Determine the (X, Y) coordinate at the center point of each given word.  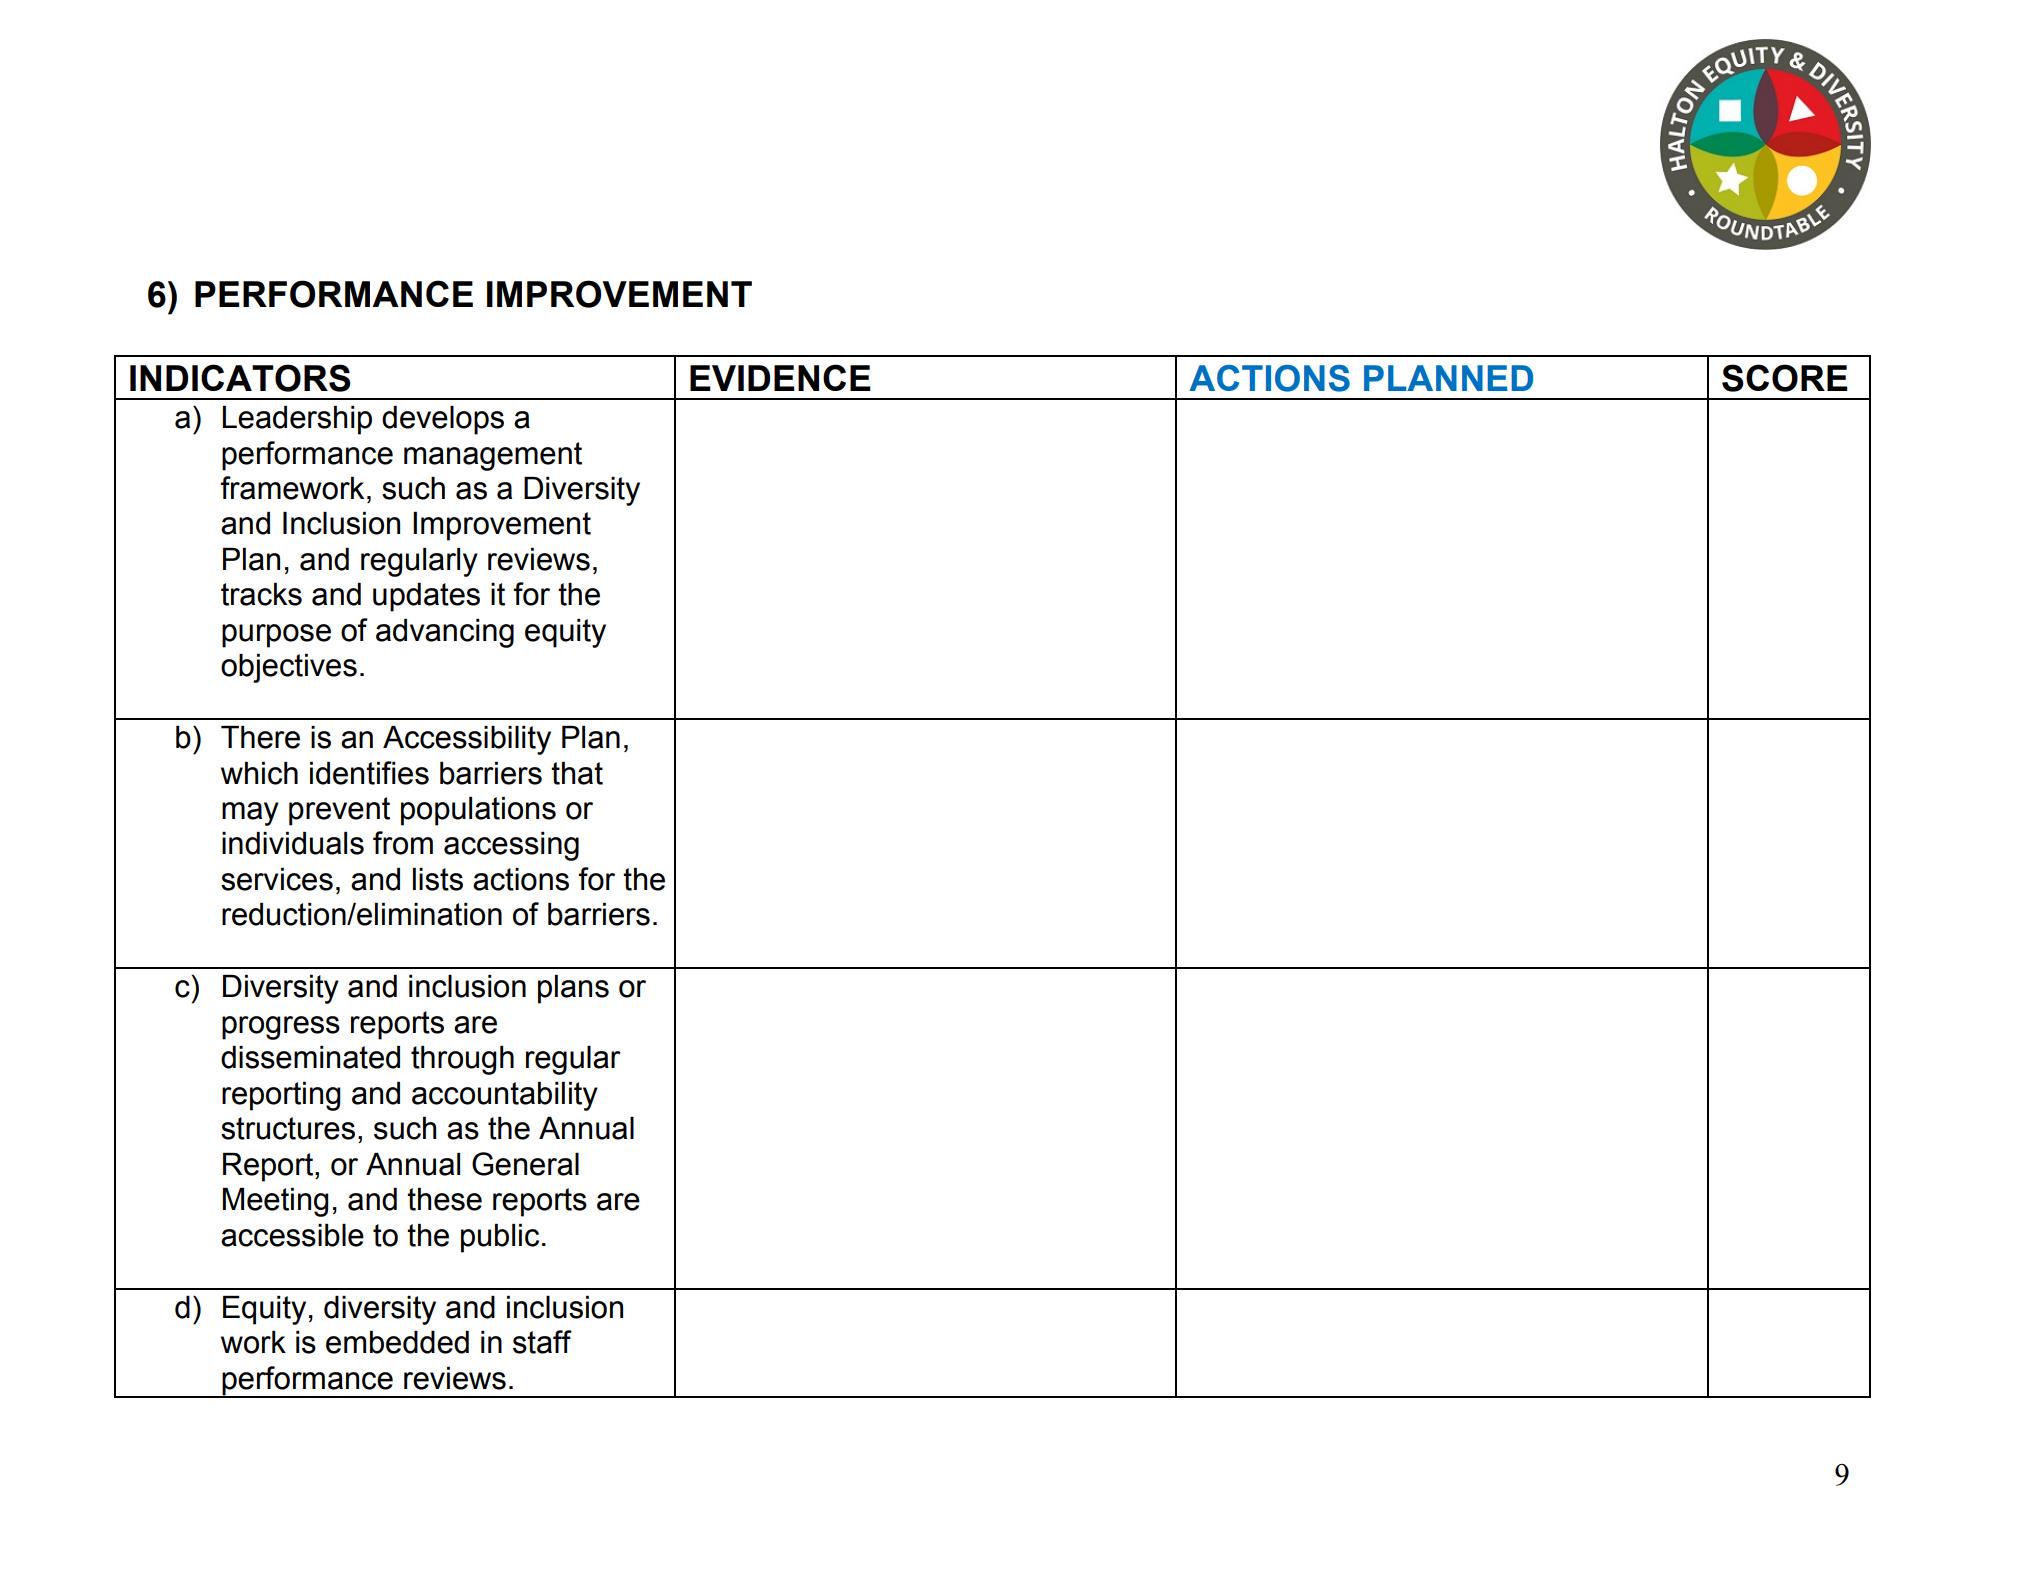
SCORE (1785, 378)
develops (443, 420)
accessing (511, 846)
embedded (397, 1342)
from (403, 843)
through (462, 1060)
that (577, 773)
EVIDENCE (780, 377)
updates (426, 597)
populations (478, 811)
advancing (445, 633)
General (525, 1164)
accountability (505, 1096)
